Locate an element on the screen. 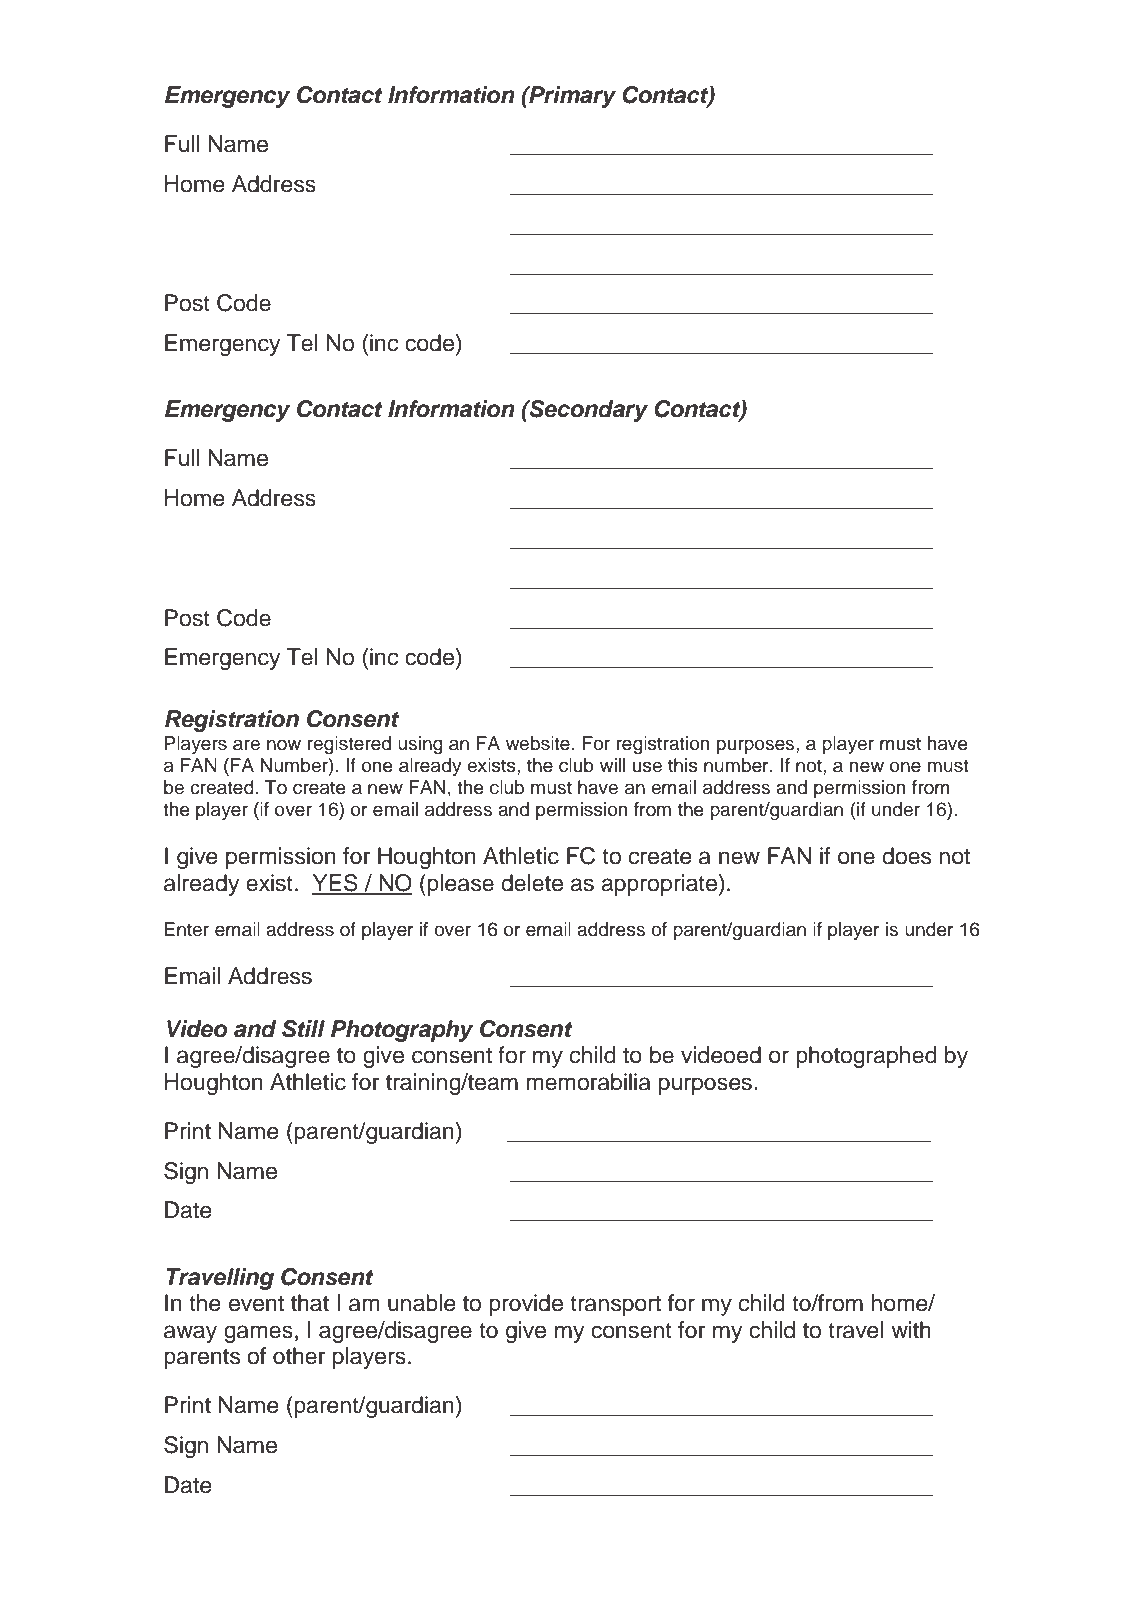 This screenshot has width=1145, height=1620. does is located at coordinates (906, 856).
